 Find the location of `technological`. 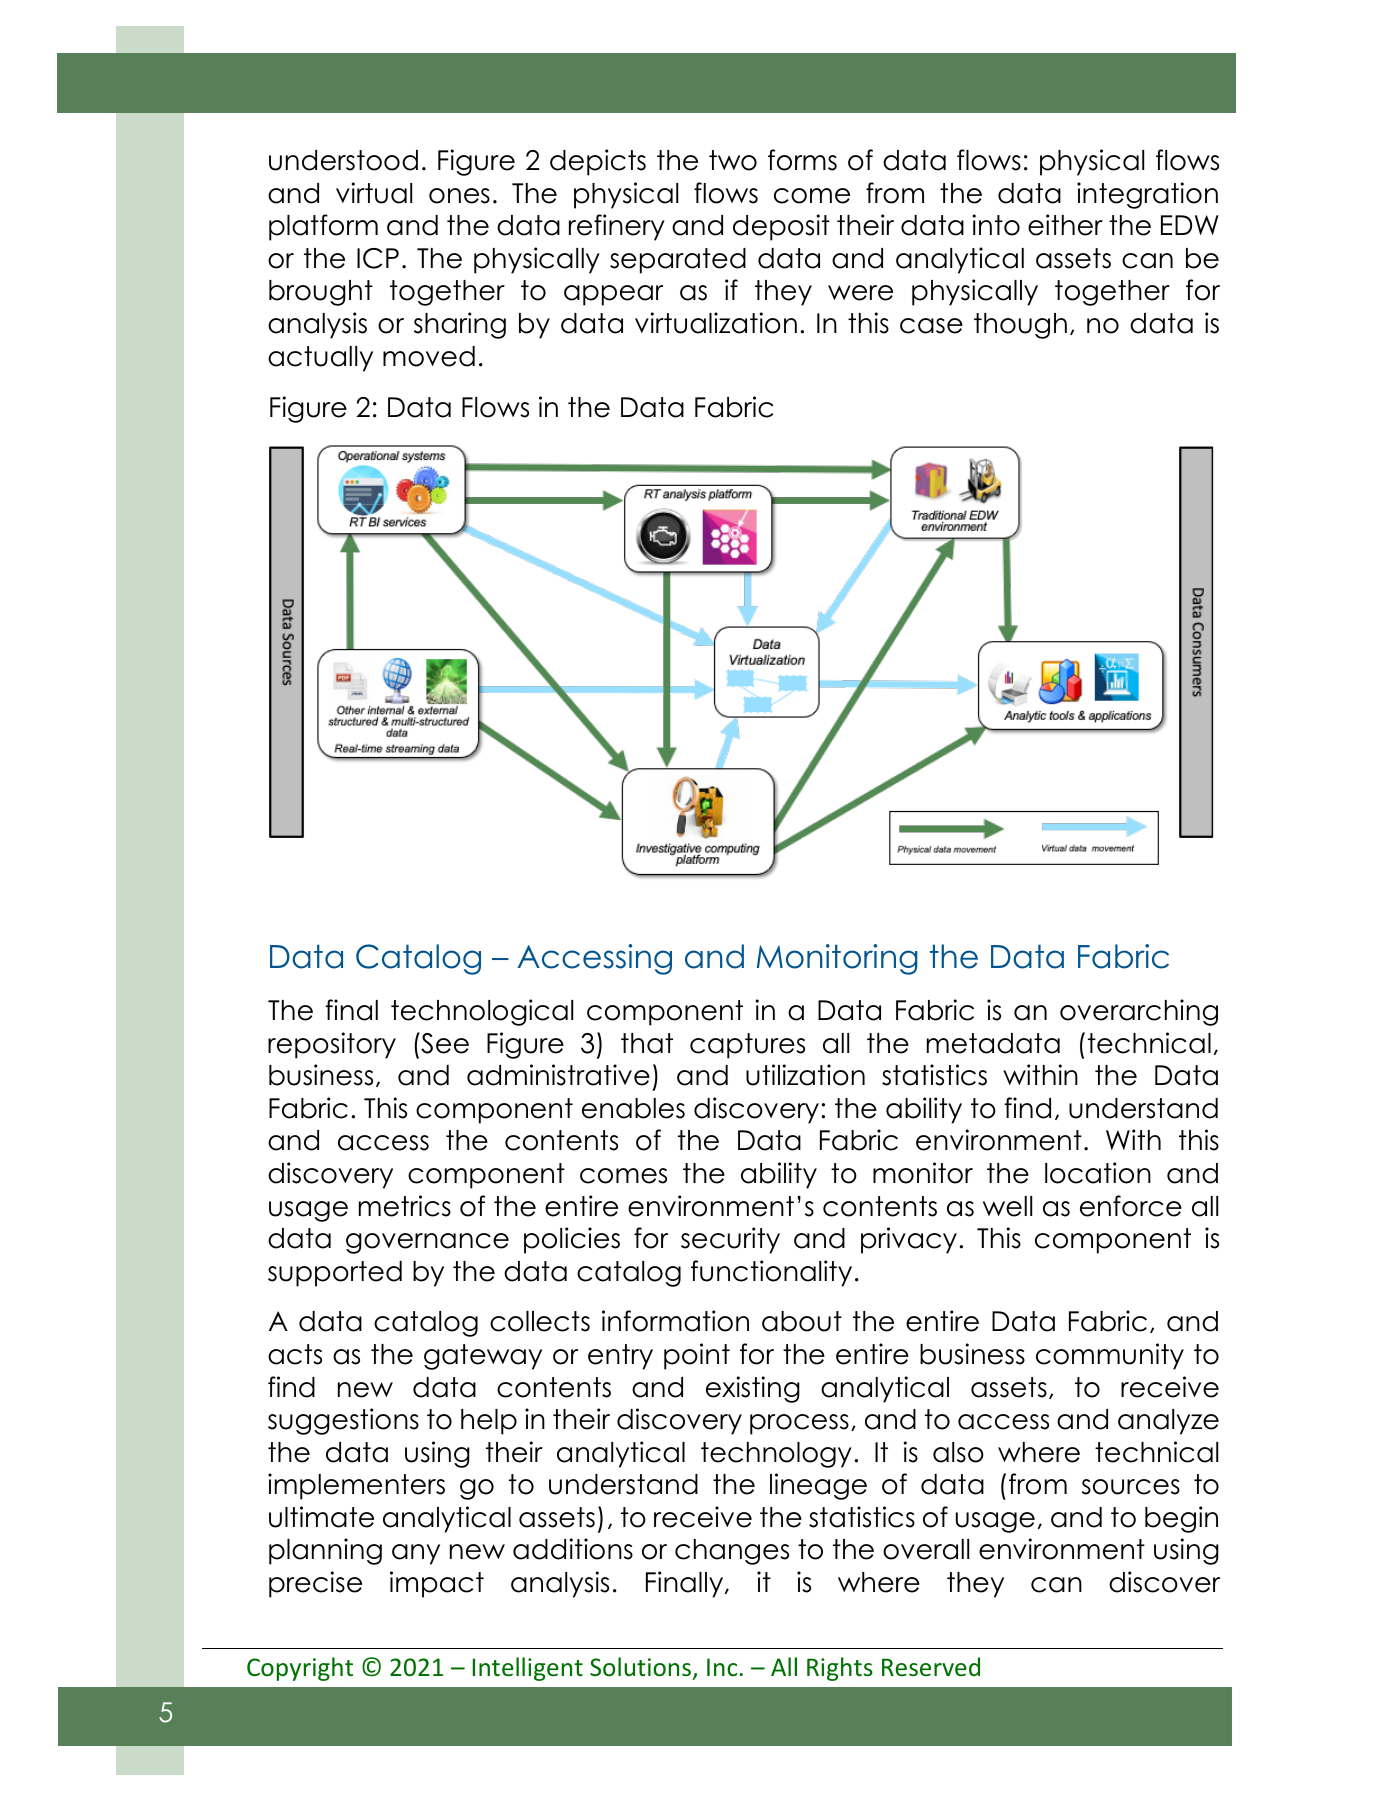

technological is located at coordinates (482, 1012).
